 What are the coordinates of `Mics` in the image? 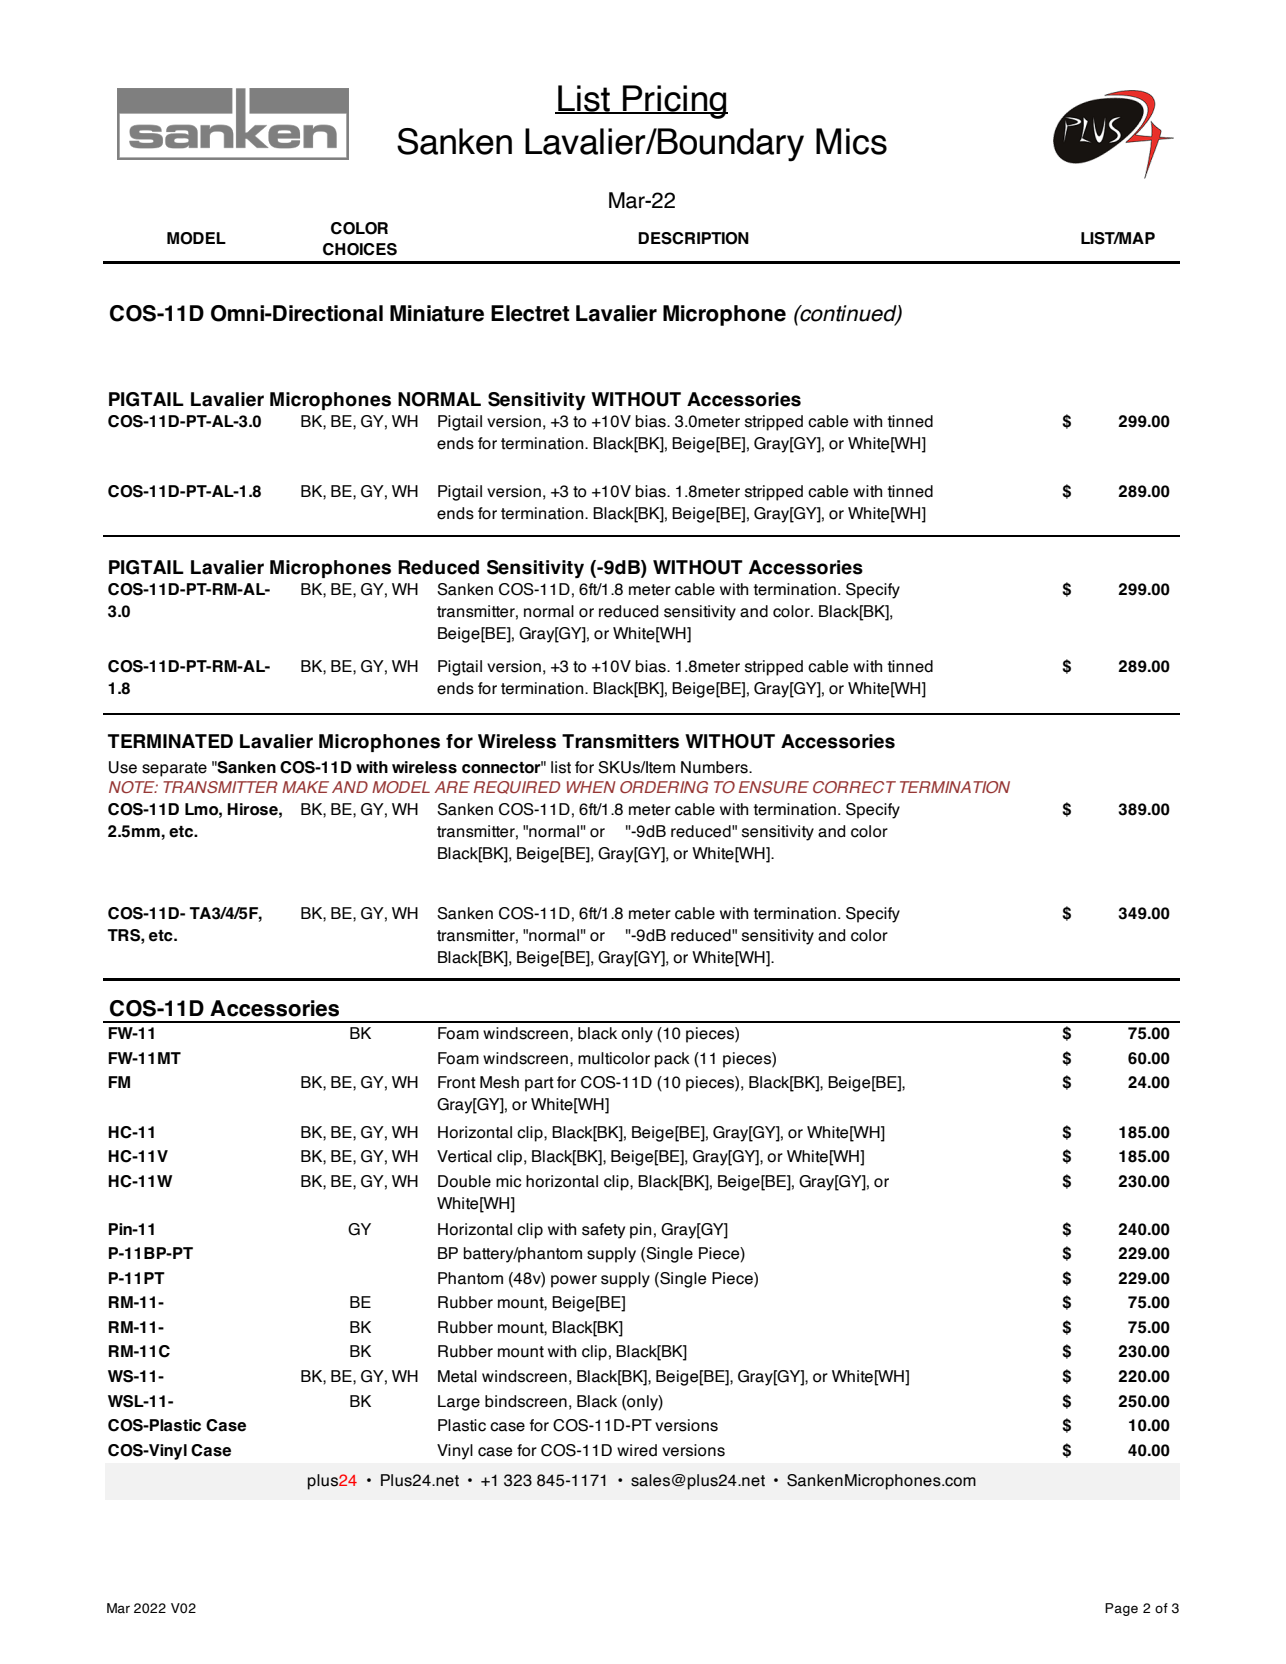 It's located at (851, 141).
